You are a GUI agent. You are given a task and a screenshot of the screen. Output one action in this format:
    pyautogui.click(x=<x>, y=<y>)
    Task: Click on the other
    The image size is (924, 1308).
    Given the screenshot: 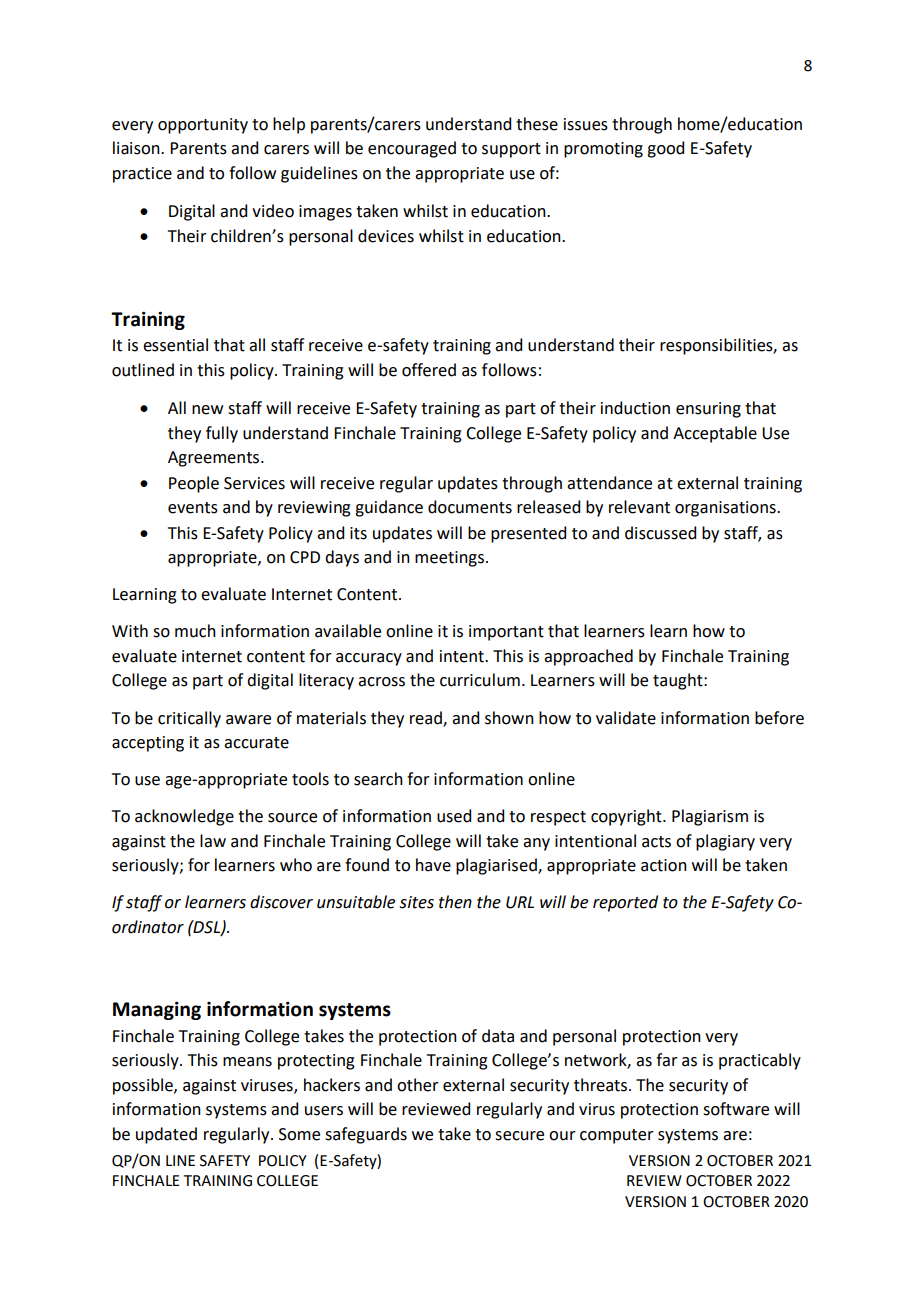 What is the action you would take?
    pyautogui.click(x=418, y=1085)
